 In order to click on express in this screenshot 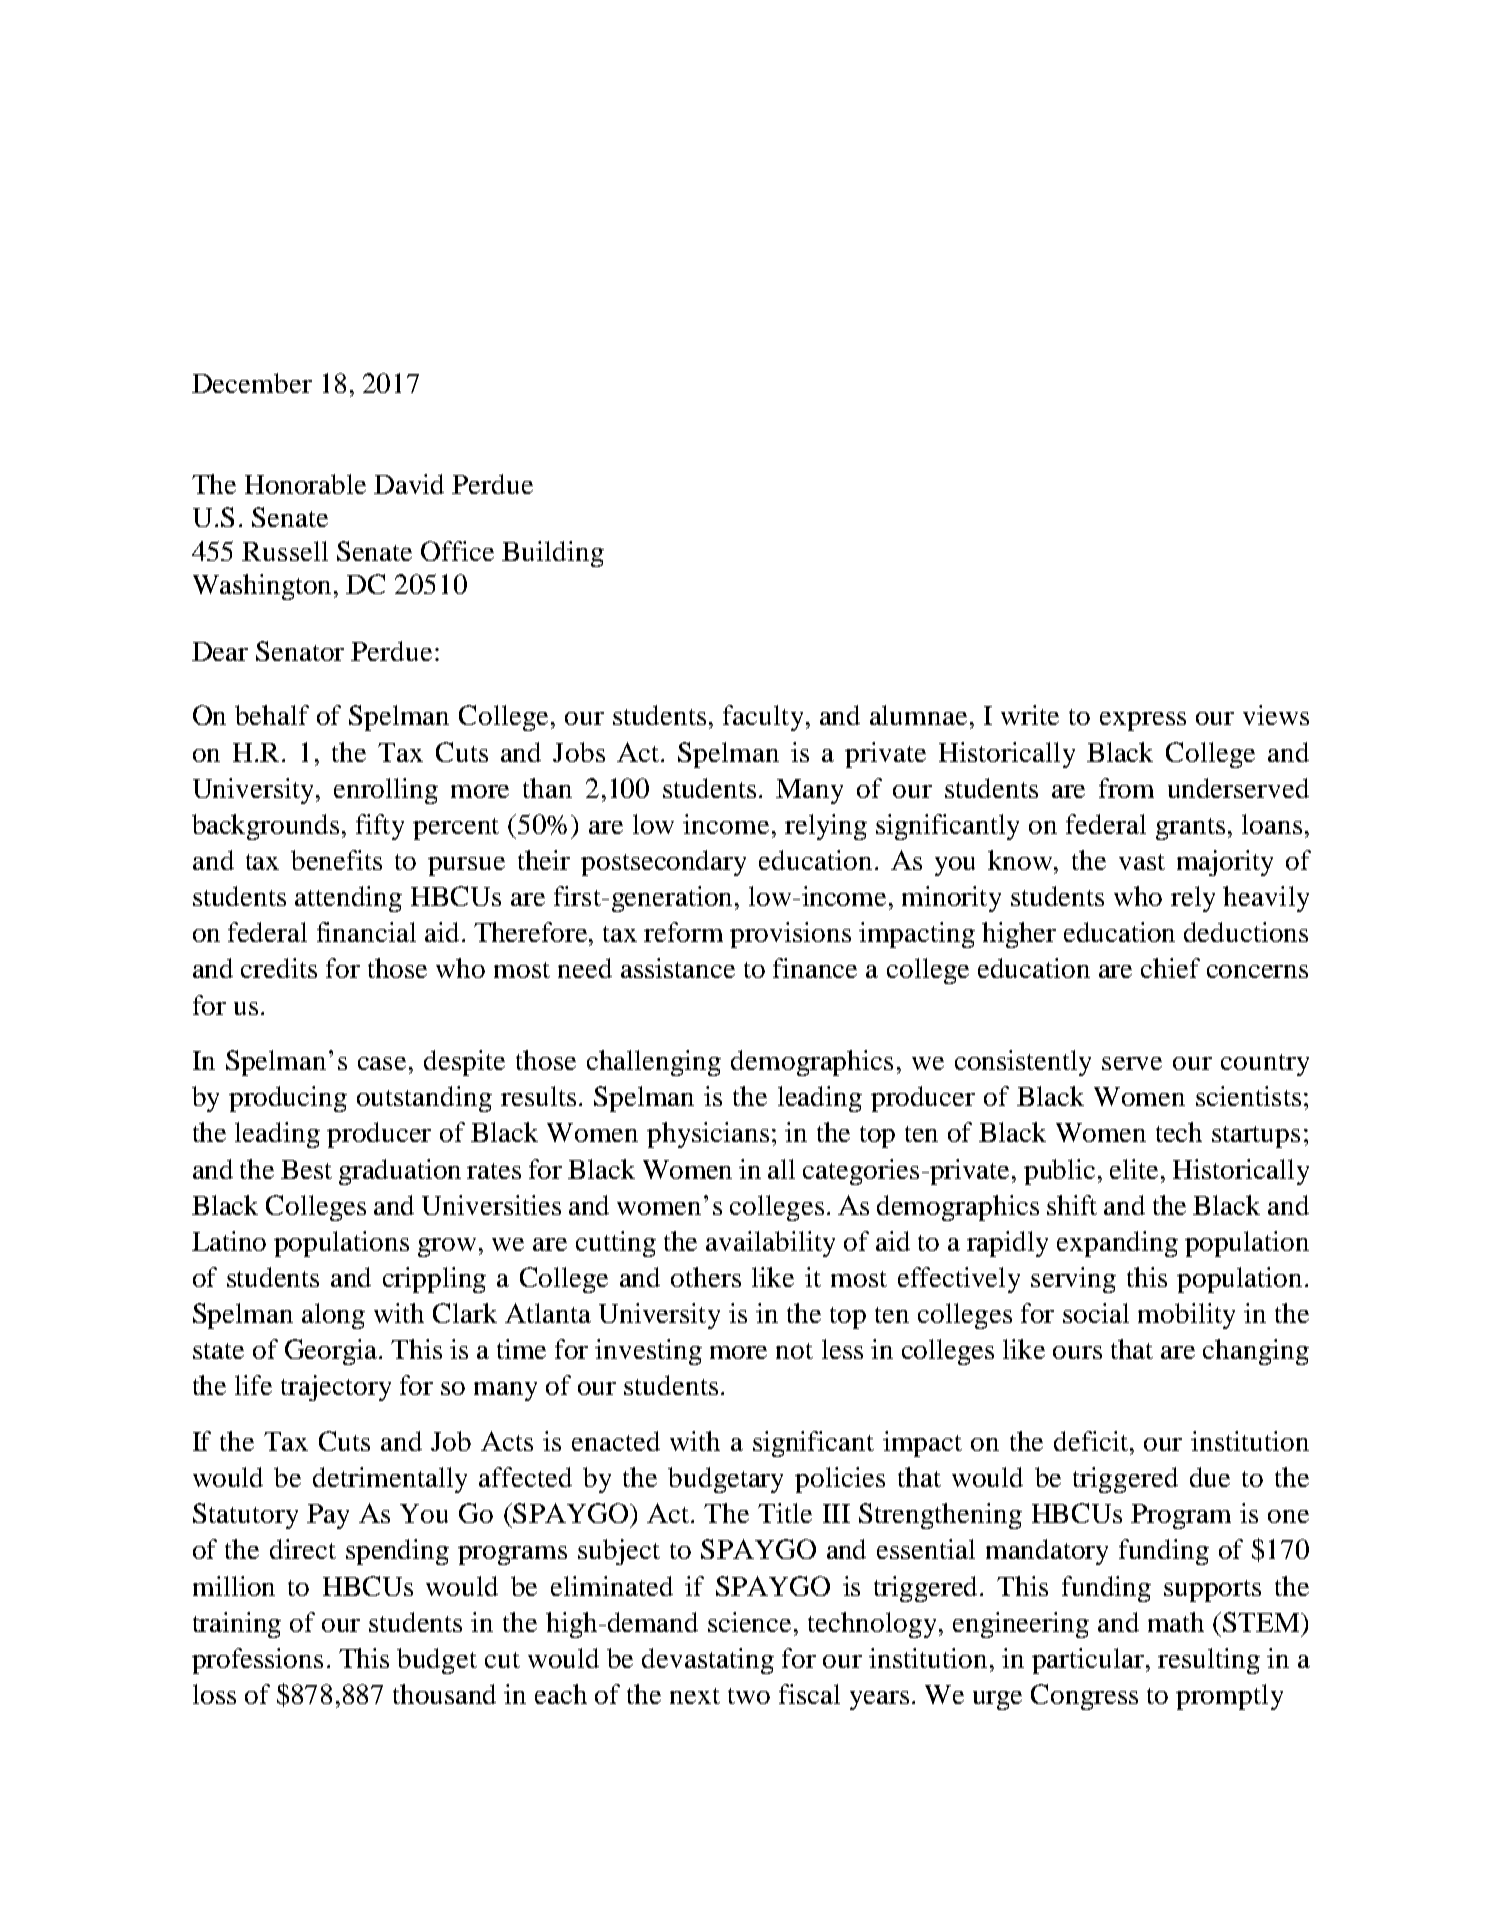, I will do `click(1143, 721)`.
